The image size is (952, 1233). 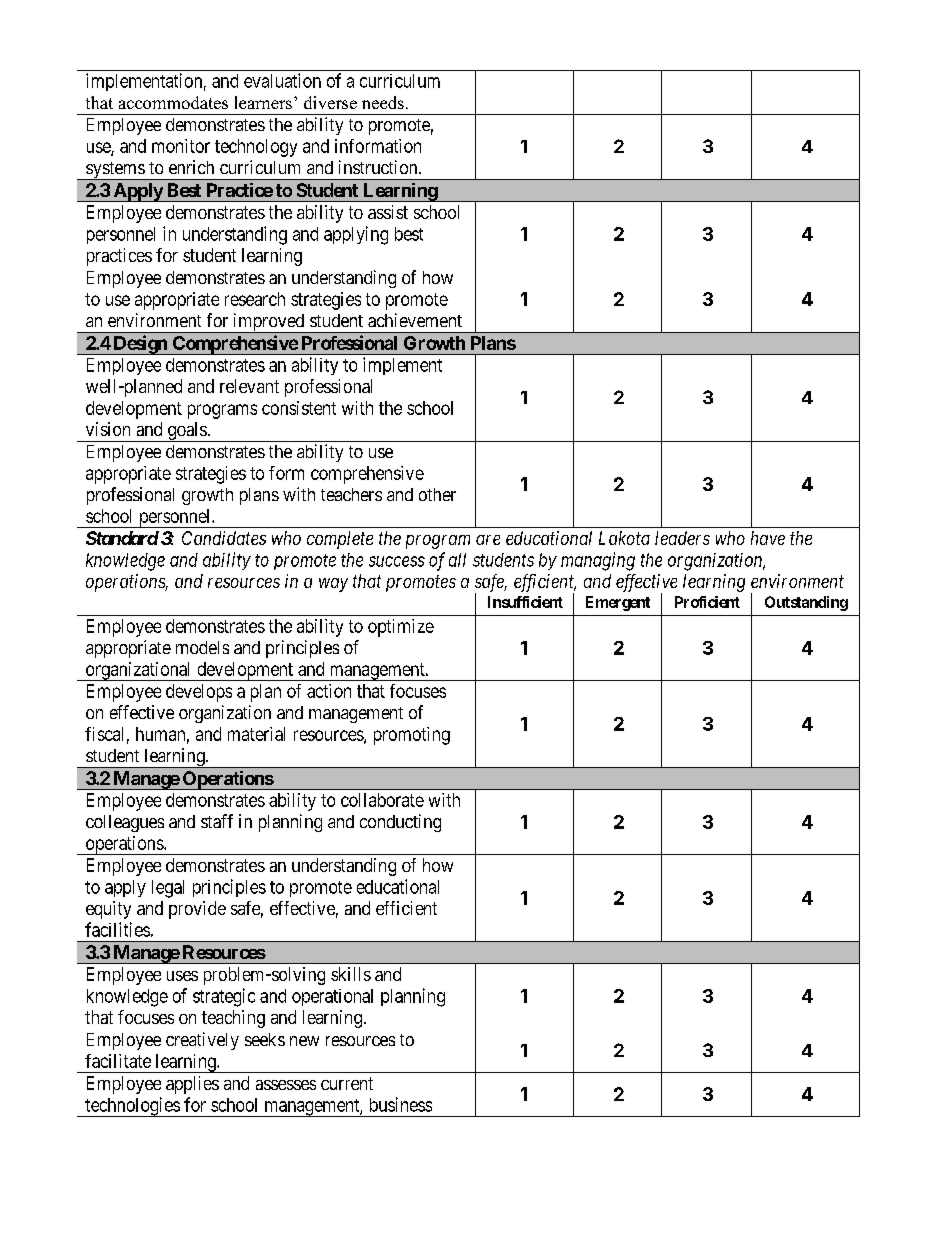 What do you see at coordinates (806, 603) in the document?
I see `Outstanding` at bounding box center [806, 603].
